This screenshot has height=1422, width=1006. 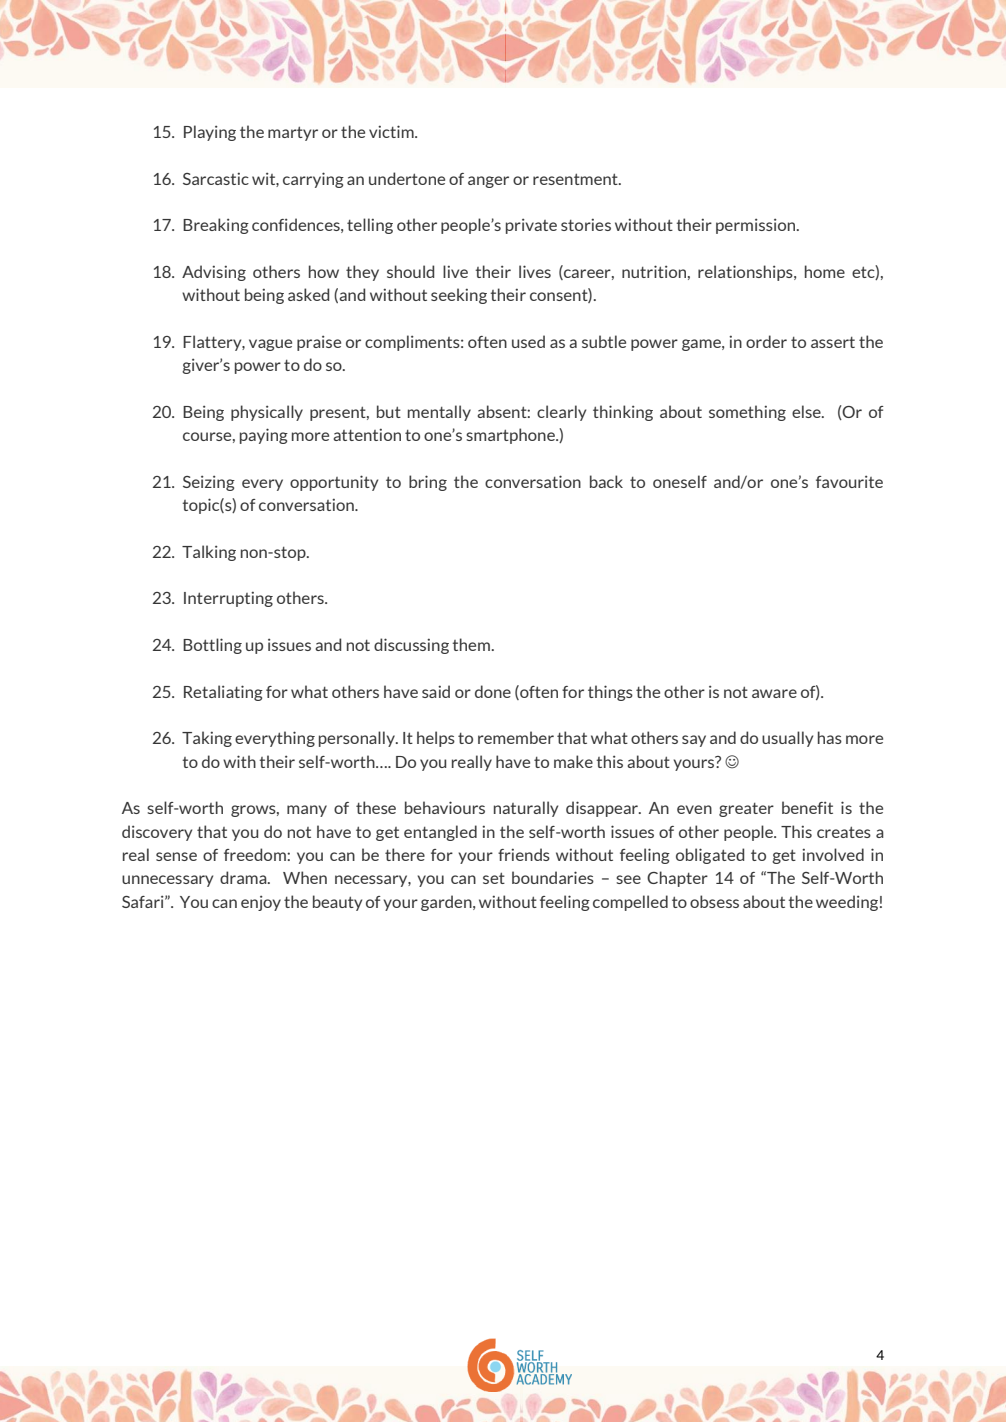 I want to click on Sarcastic, so click(x=216, y=178).
